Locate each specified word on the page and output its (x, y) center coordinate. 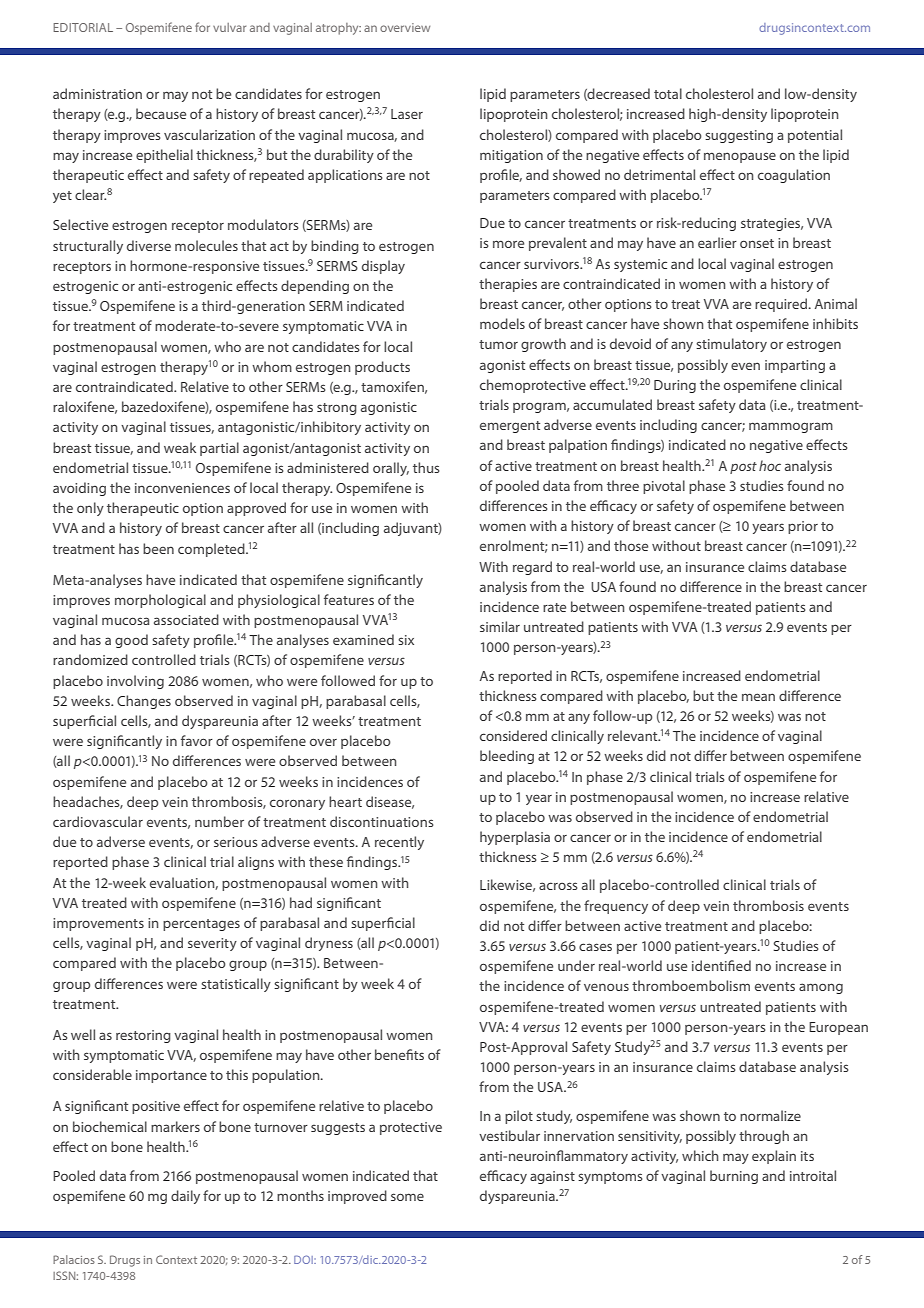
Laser (407, 114)
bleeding (507, 757)
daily (185, 1197)
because (161, 113)
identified (721, 965)
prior (803, 527)
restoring (143, 1036)
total (668, 93)
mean (758, 697)
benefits (399, 1054)
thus (426, 467)
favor (197, 740)
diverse (149, 245)
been (158, 548)
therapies (508, 285)
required (782, 305)
